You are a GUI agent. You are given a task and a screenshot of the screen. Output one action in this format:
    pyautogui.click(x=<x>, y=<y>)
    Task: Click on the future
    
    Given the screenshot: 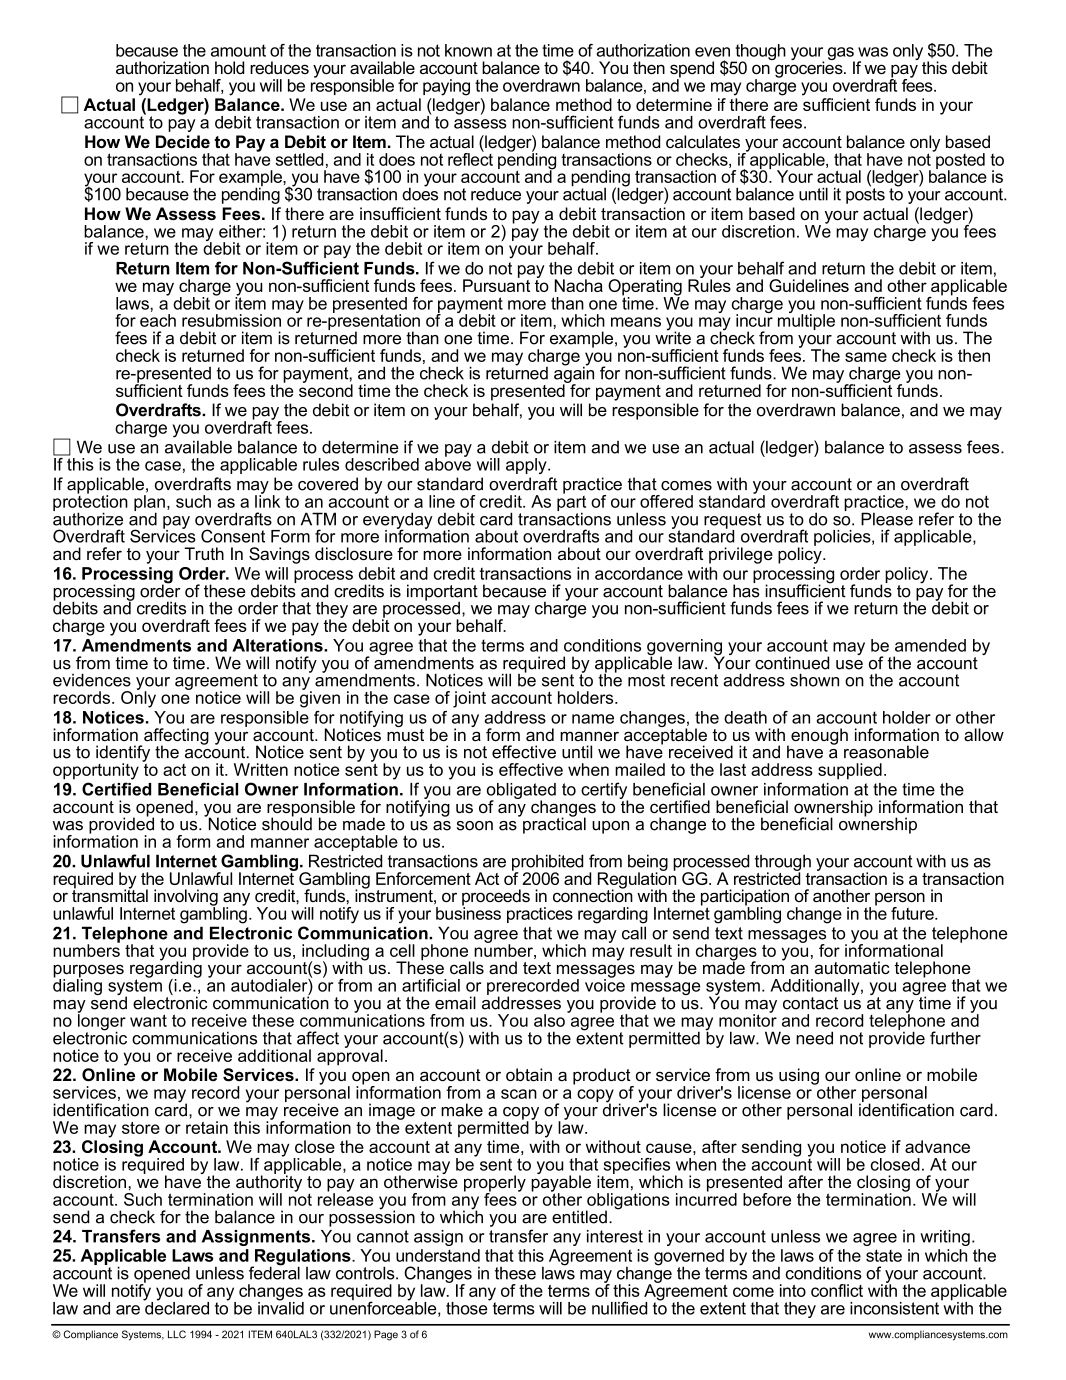 What is the action you would take?
    pyautogui.click(x=913, y=913)
